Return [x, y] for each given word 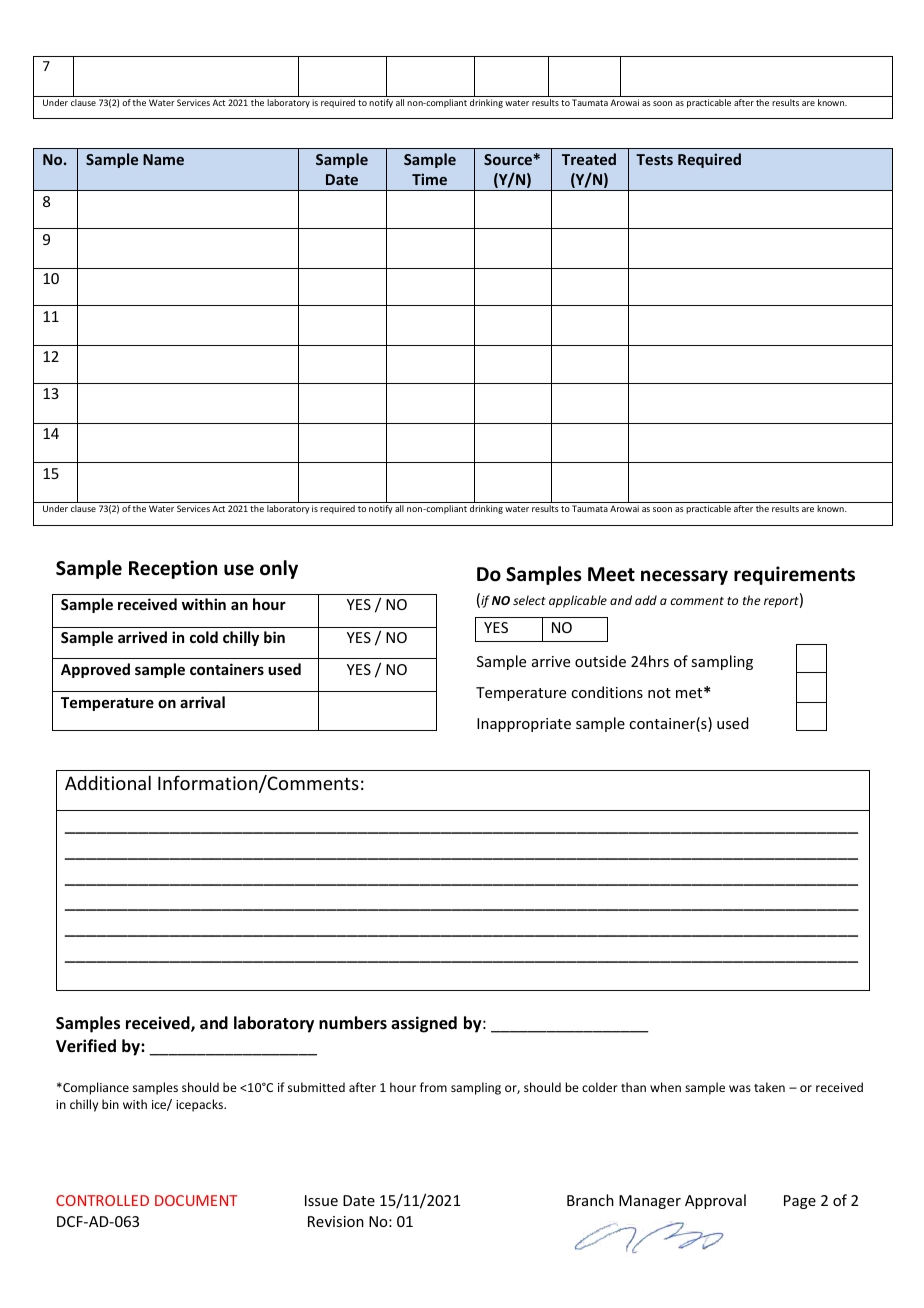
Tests [654, 159]
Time [429, 179]
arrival [202, 702]
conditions [607, 692]
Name [163, 159]
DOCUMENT [196, 1200]
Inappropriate [524, 725]
